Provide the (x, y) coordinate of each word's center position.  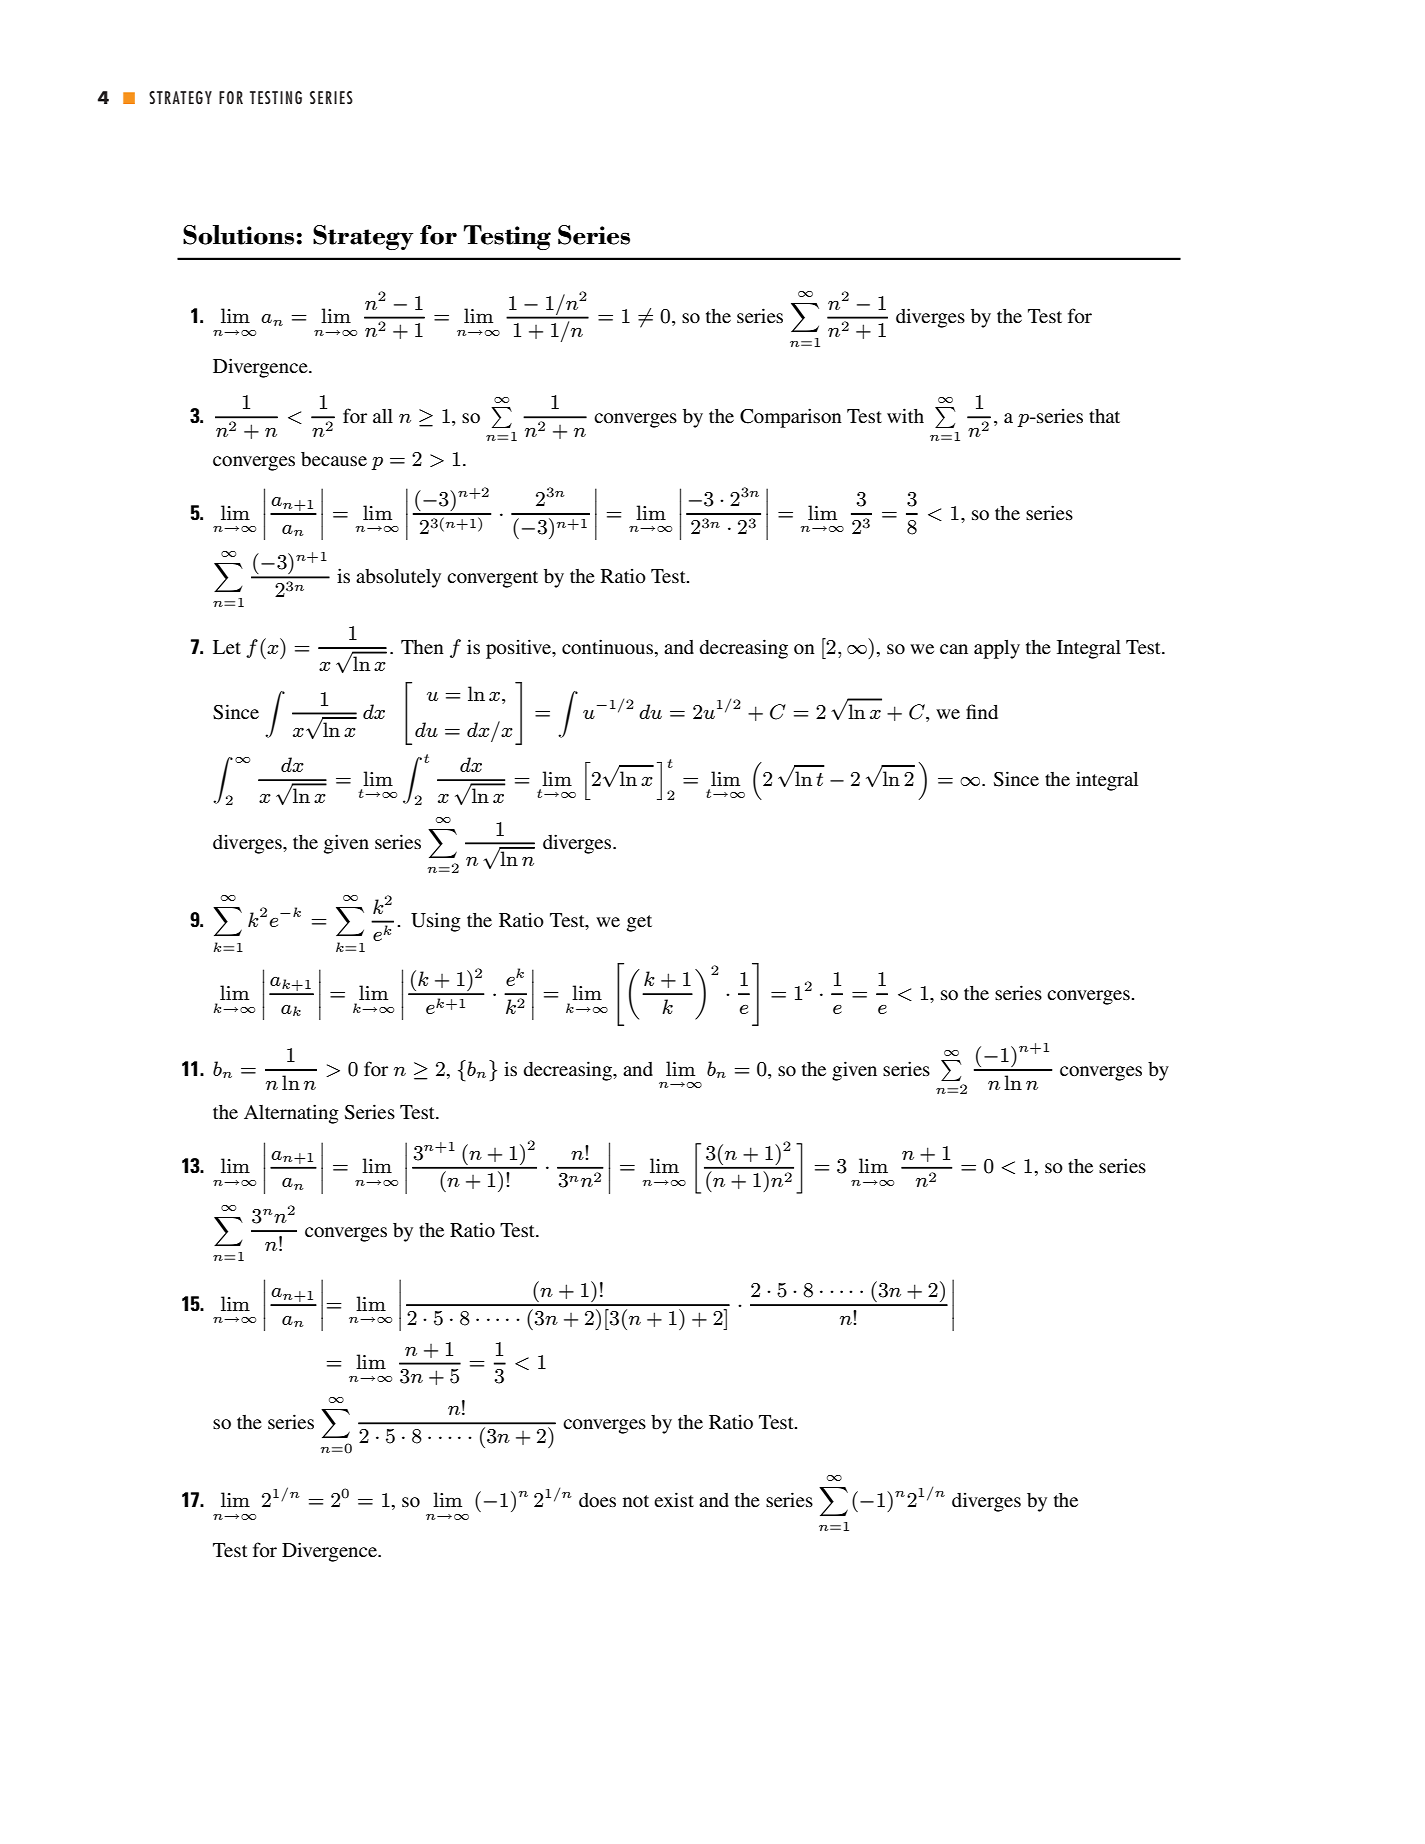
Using (436, 922)
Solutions (238, 235)
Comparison (791, 418)
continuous (607, 646)
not (636, 1501)
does (597, 1500)
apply (997, 649)
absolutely (398, 578)
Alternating (291, 1114)
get (639, 923)
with (905, 415)
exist (674, 1499)
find (982, 711)
